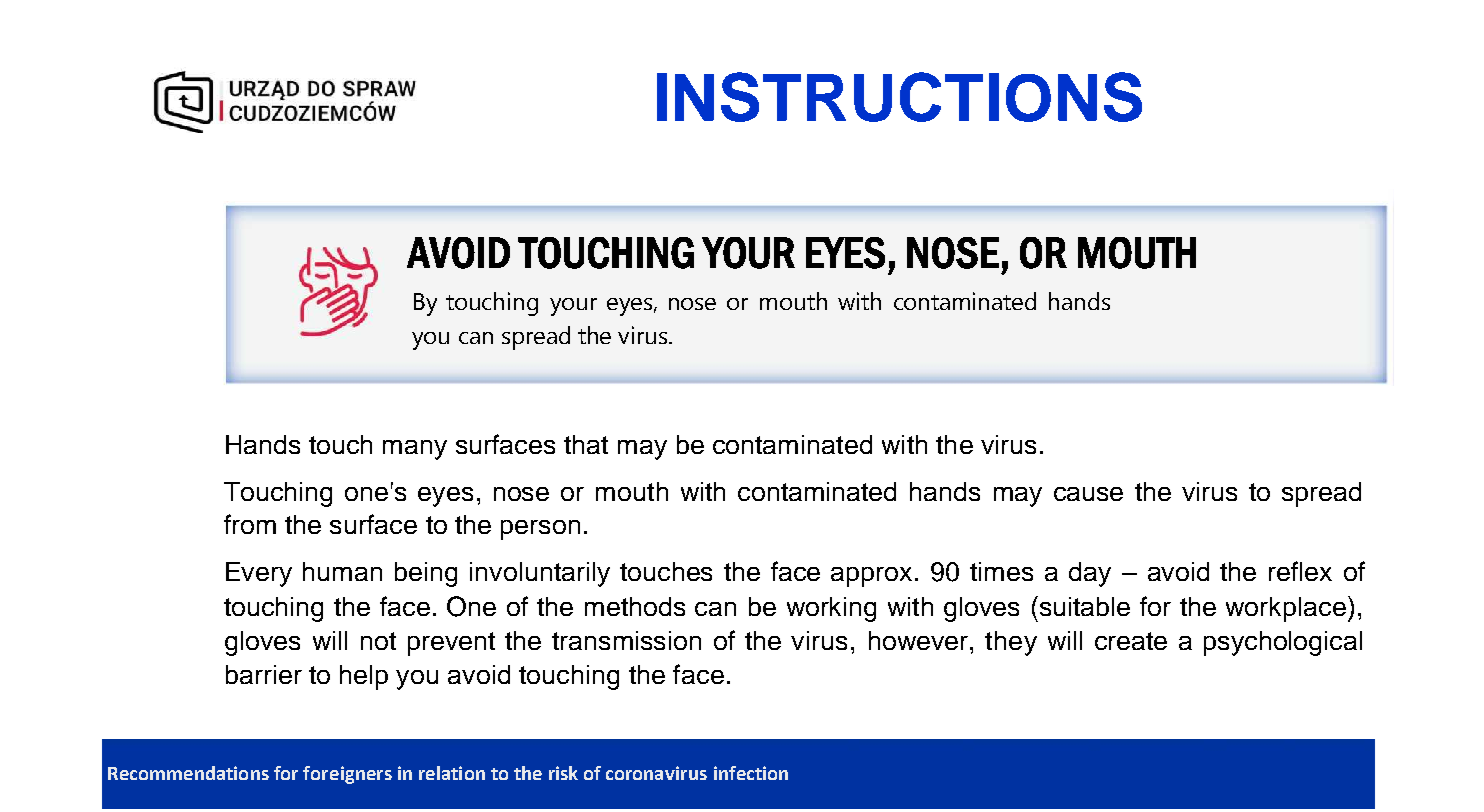 The image size is (1484, 812). I want to click on INSTRUCTIONS, so click(899, 97).
